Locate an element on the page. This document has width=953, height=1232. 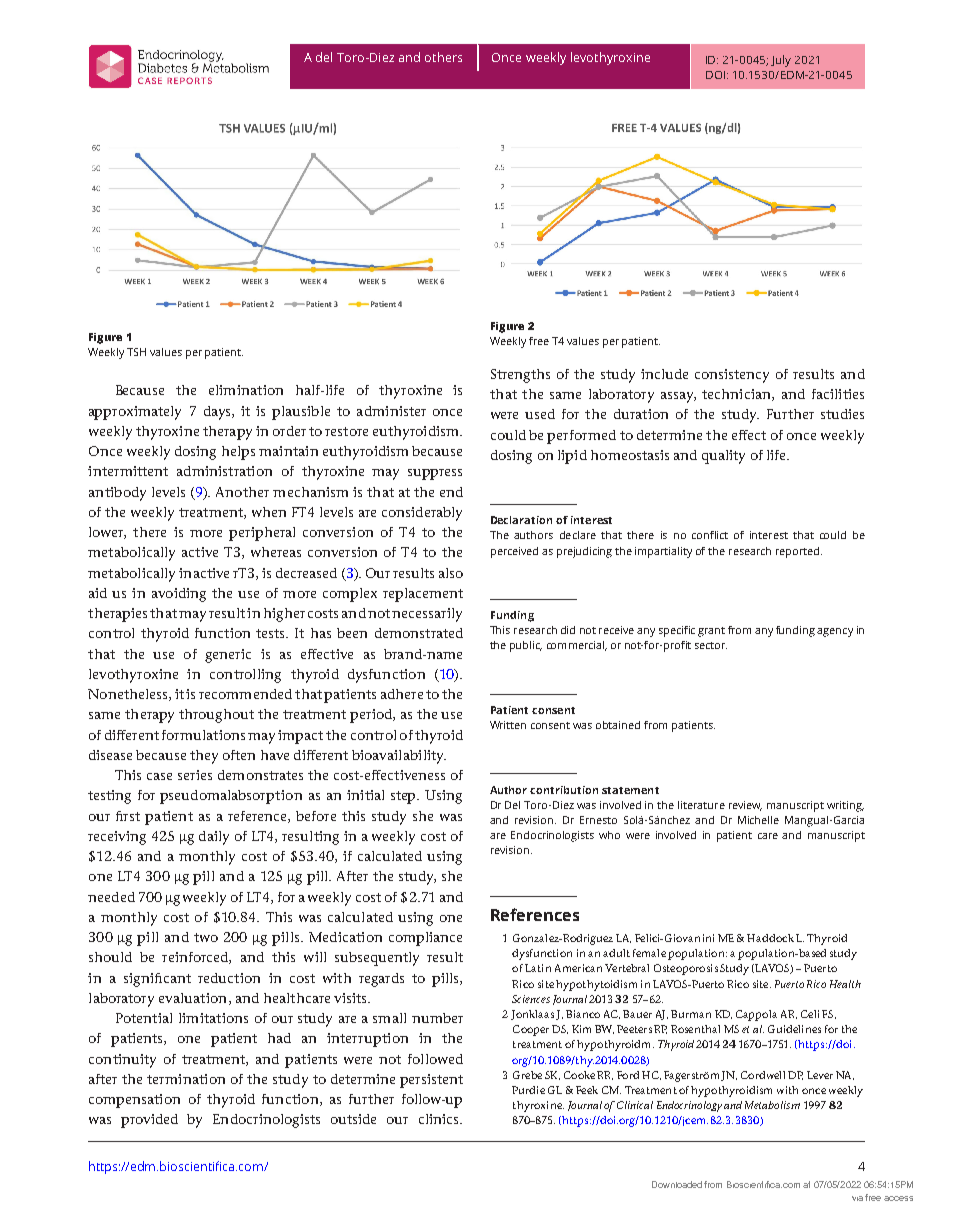
via is located at coordinates (857, 1198).
